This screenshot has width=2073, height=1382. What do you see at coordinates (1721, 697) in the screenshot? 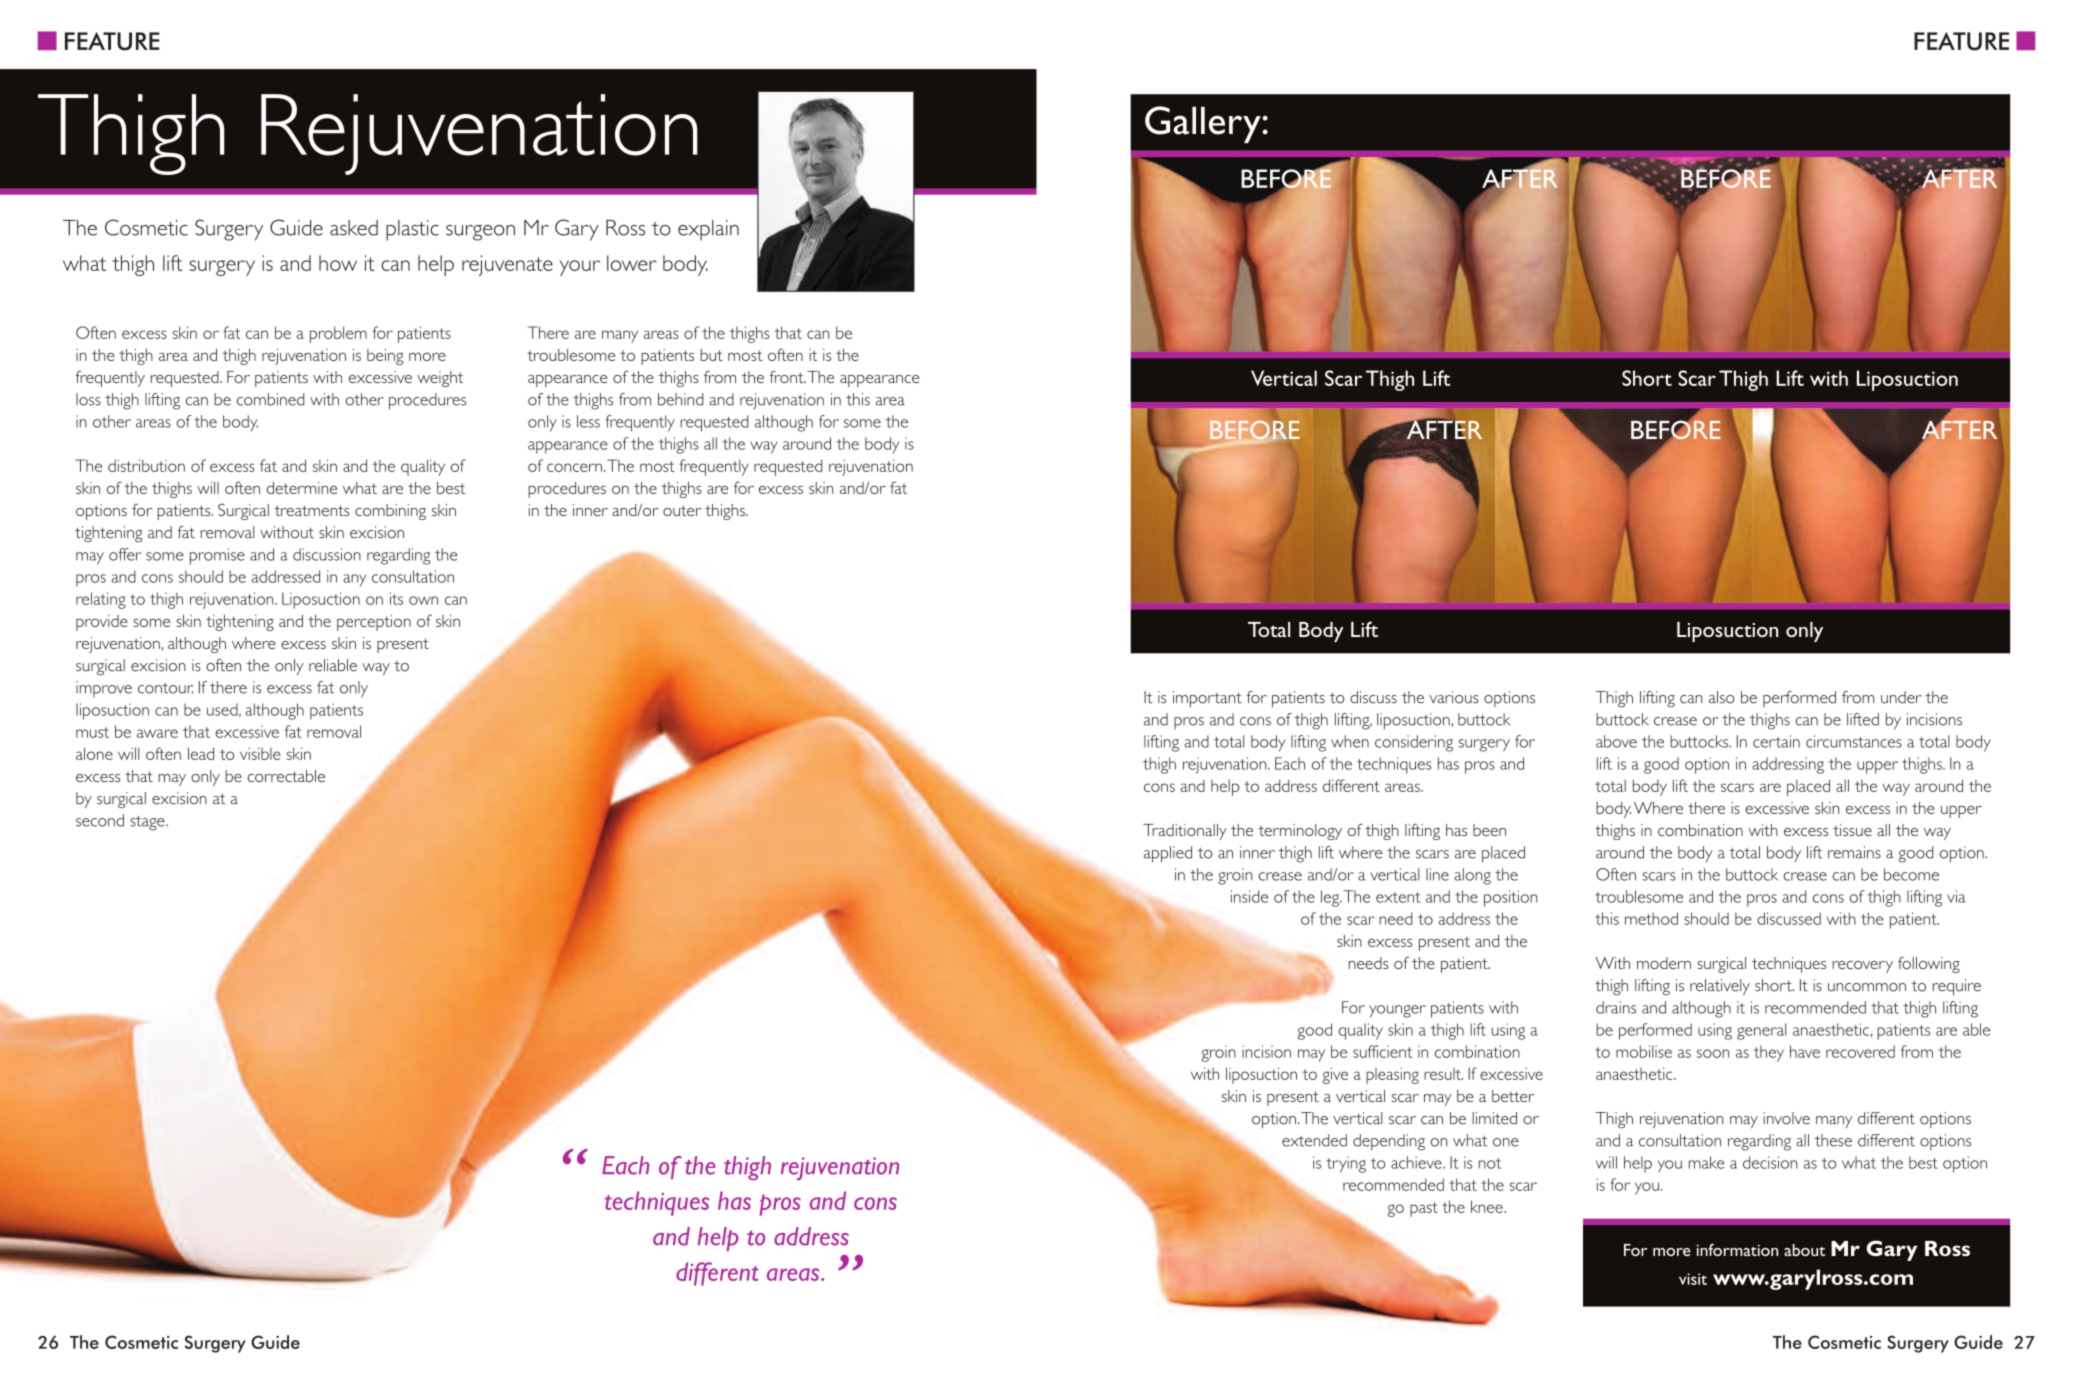
I see `also` at bounding box center [1721, 697].
